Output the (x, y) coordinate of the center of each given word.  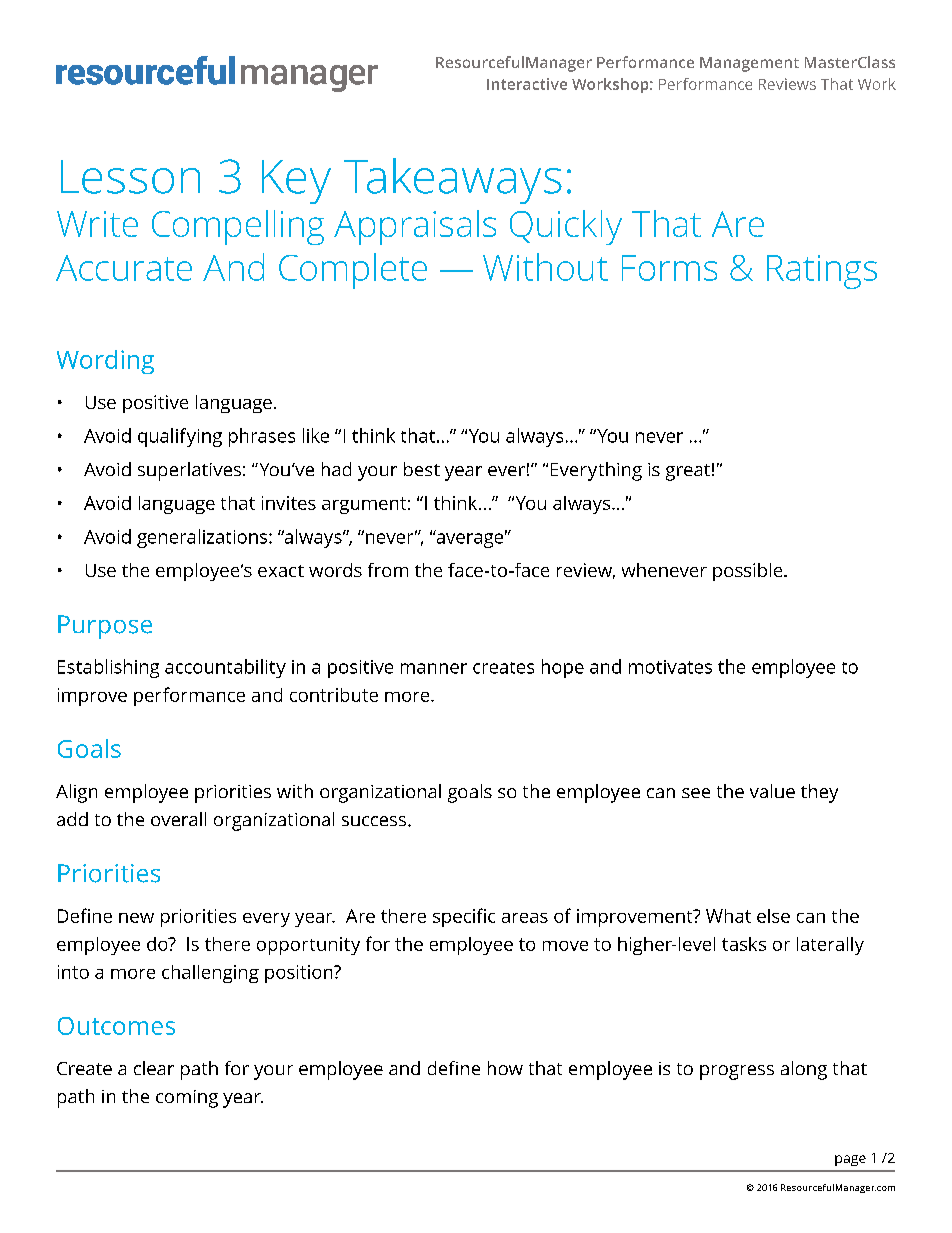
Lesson (130, 177)
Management (749, 64)
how (505, 1068)
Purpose (105, 627)
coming (187, 1099)
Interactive (527, 84)
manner (434, 668)
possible (749, 572)
